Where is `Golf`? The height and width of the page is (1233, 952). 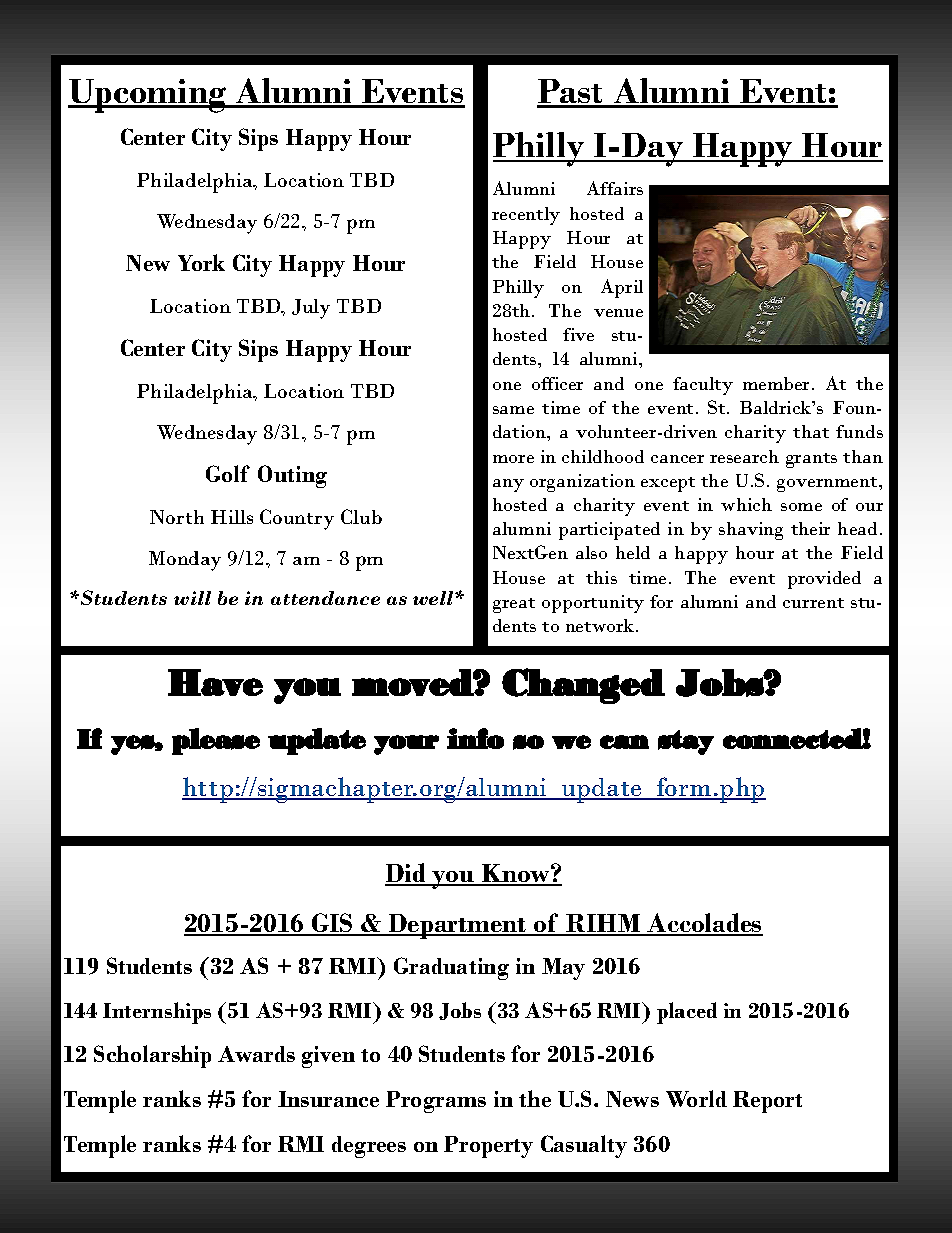
Golf is located at coordinates (228, 473).
